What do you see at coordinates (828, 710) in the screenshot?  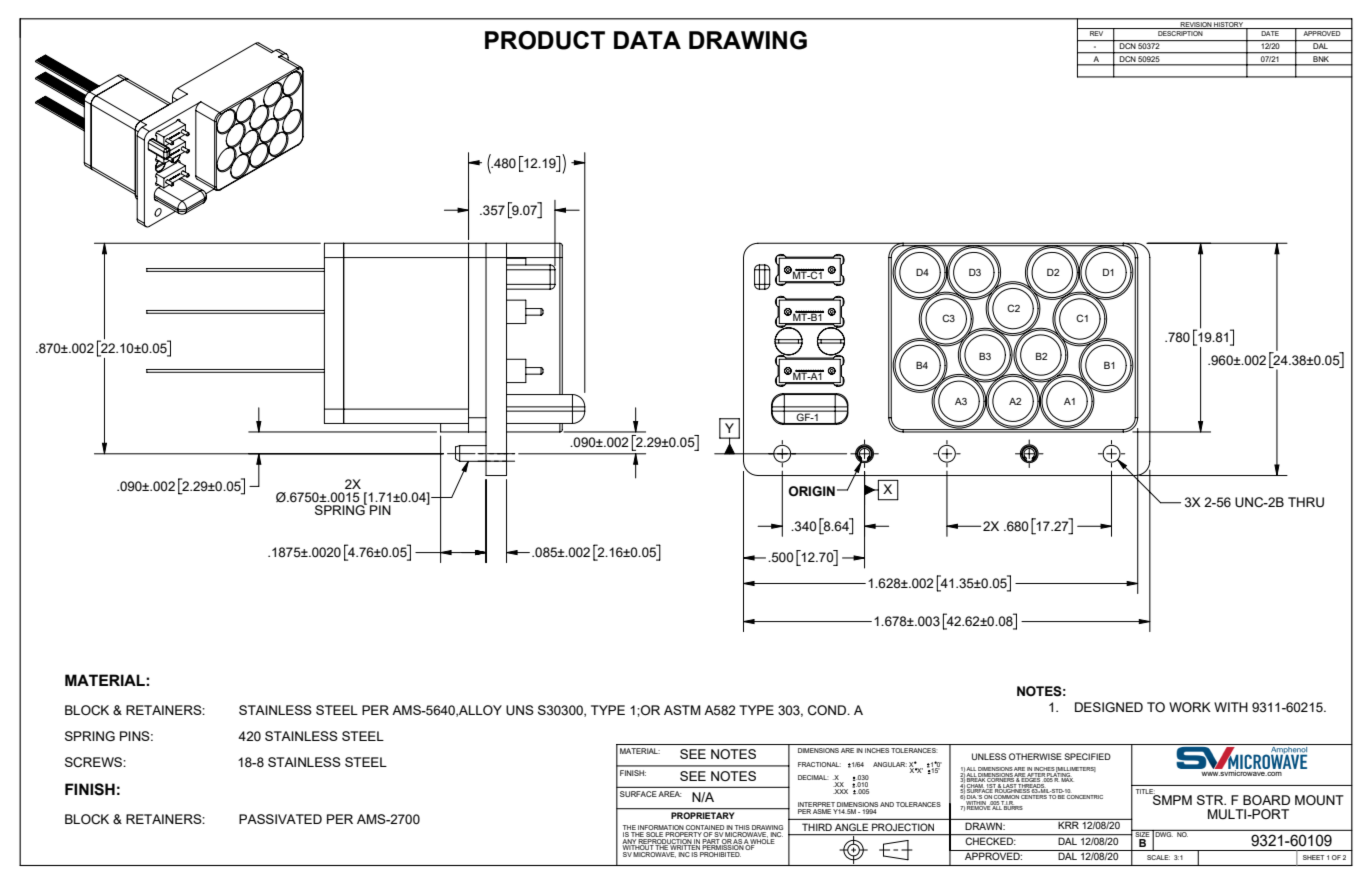 I see `COND` at bounding box center [828, 710].
